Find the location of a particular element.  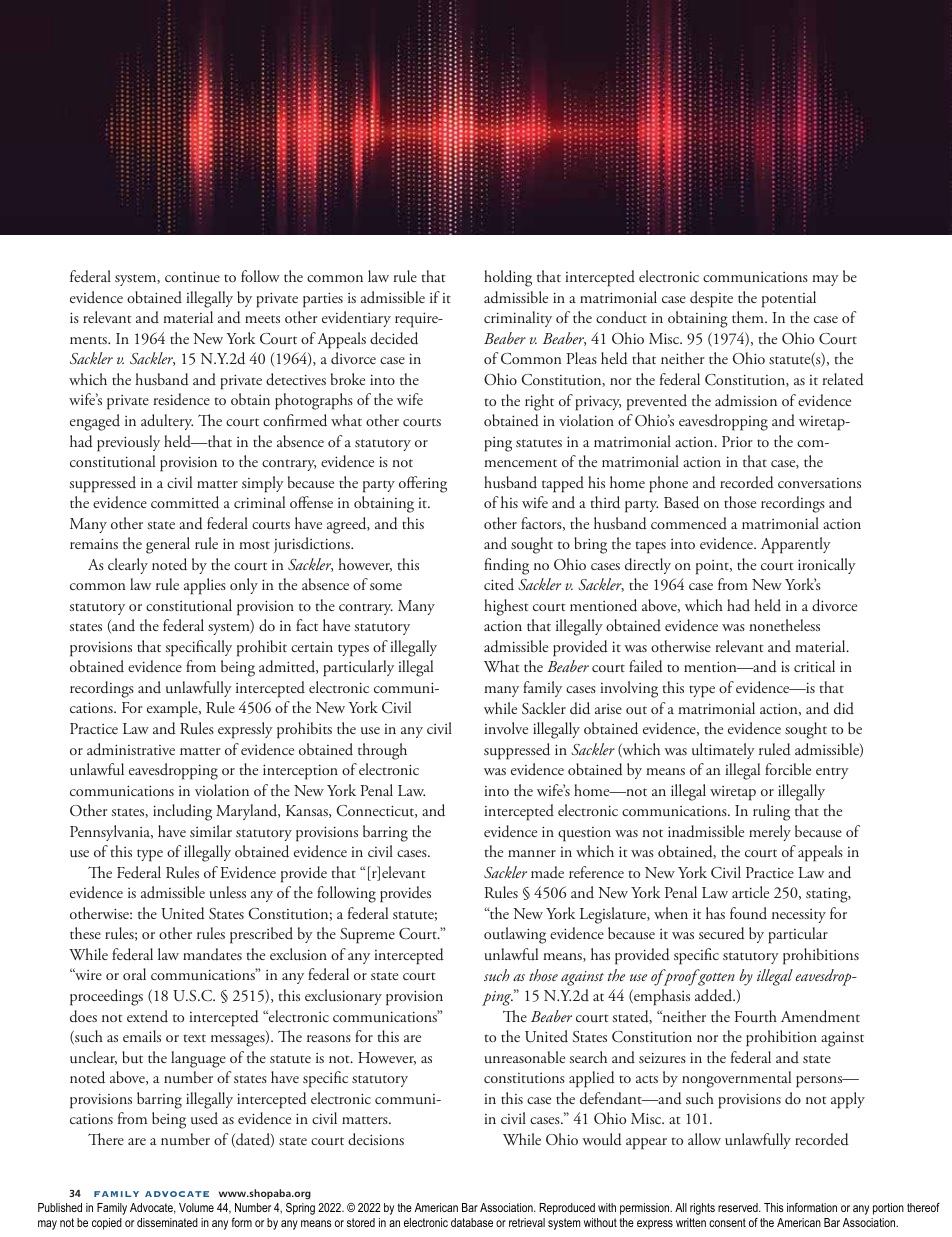

database is located at coordinates (472, 1222).
